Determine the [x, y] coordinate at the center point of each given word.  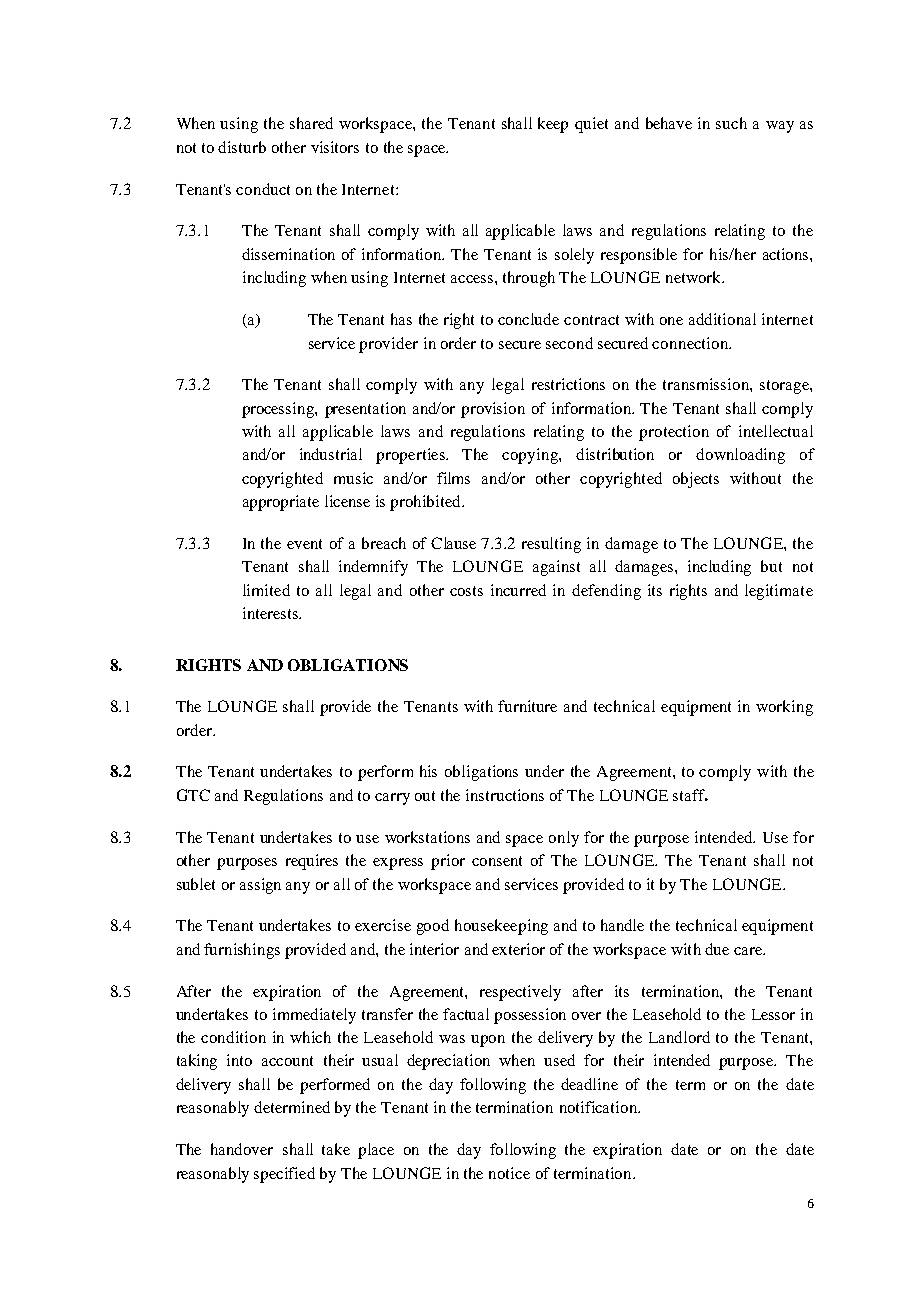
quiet [591, 125]
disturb [242, 147]
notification [599, 1107]
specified [284, 1175]
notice [509, 1173]
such [731, 123]
